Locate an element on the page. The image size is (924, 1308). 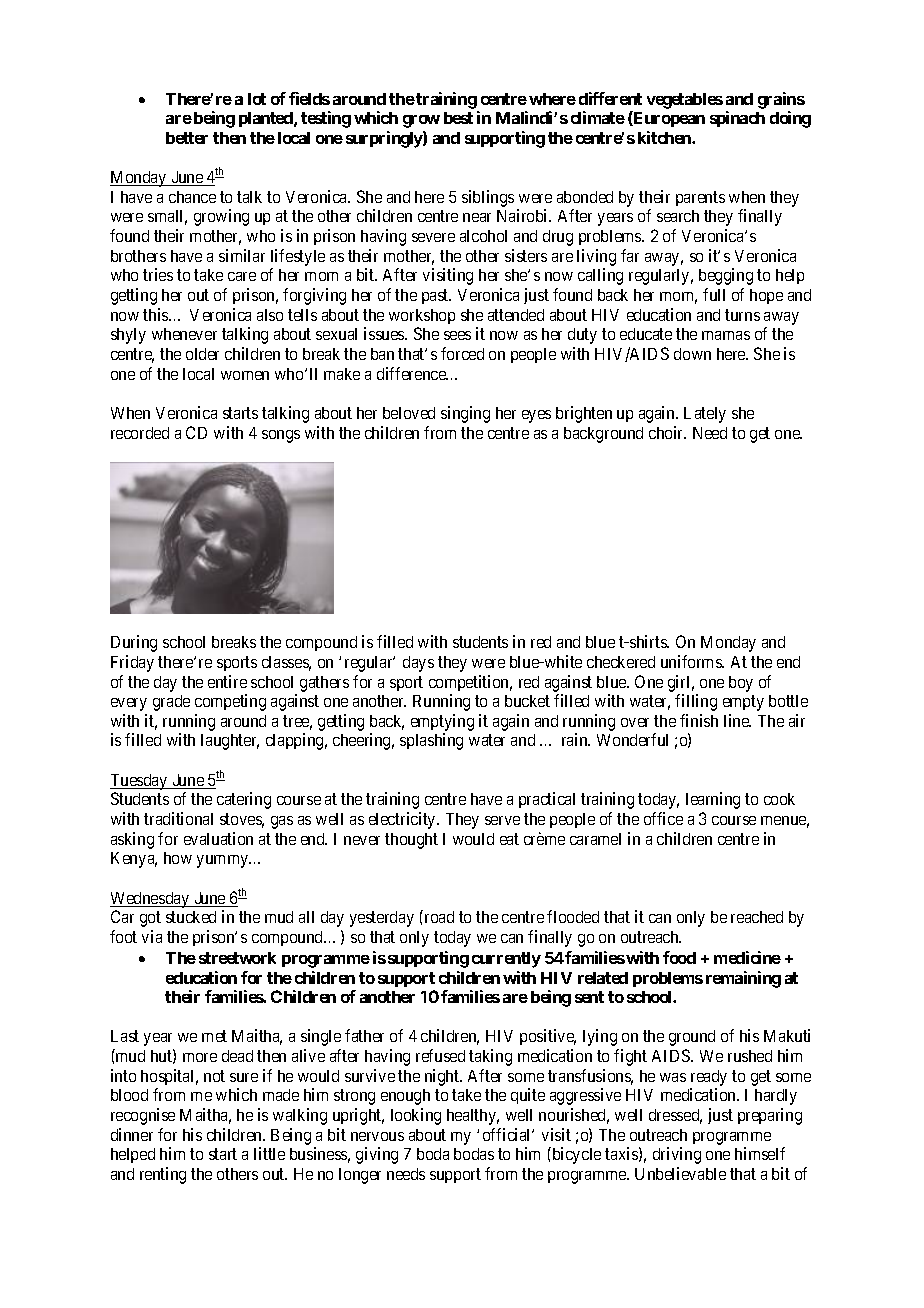
vegetables is located at coordinates (685, 101).
